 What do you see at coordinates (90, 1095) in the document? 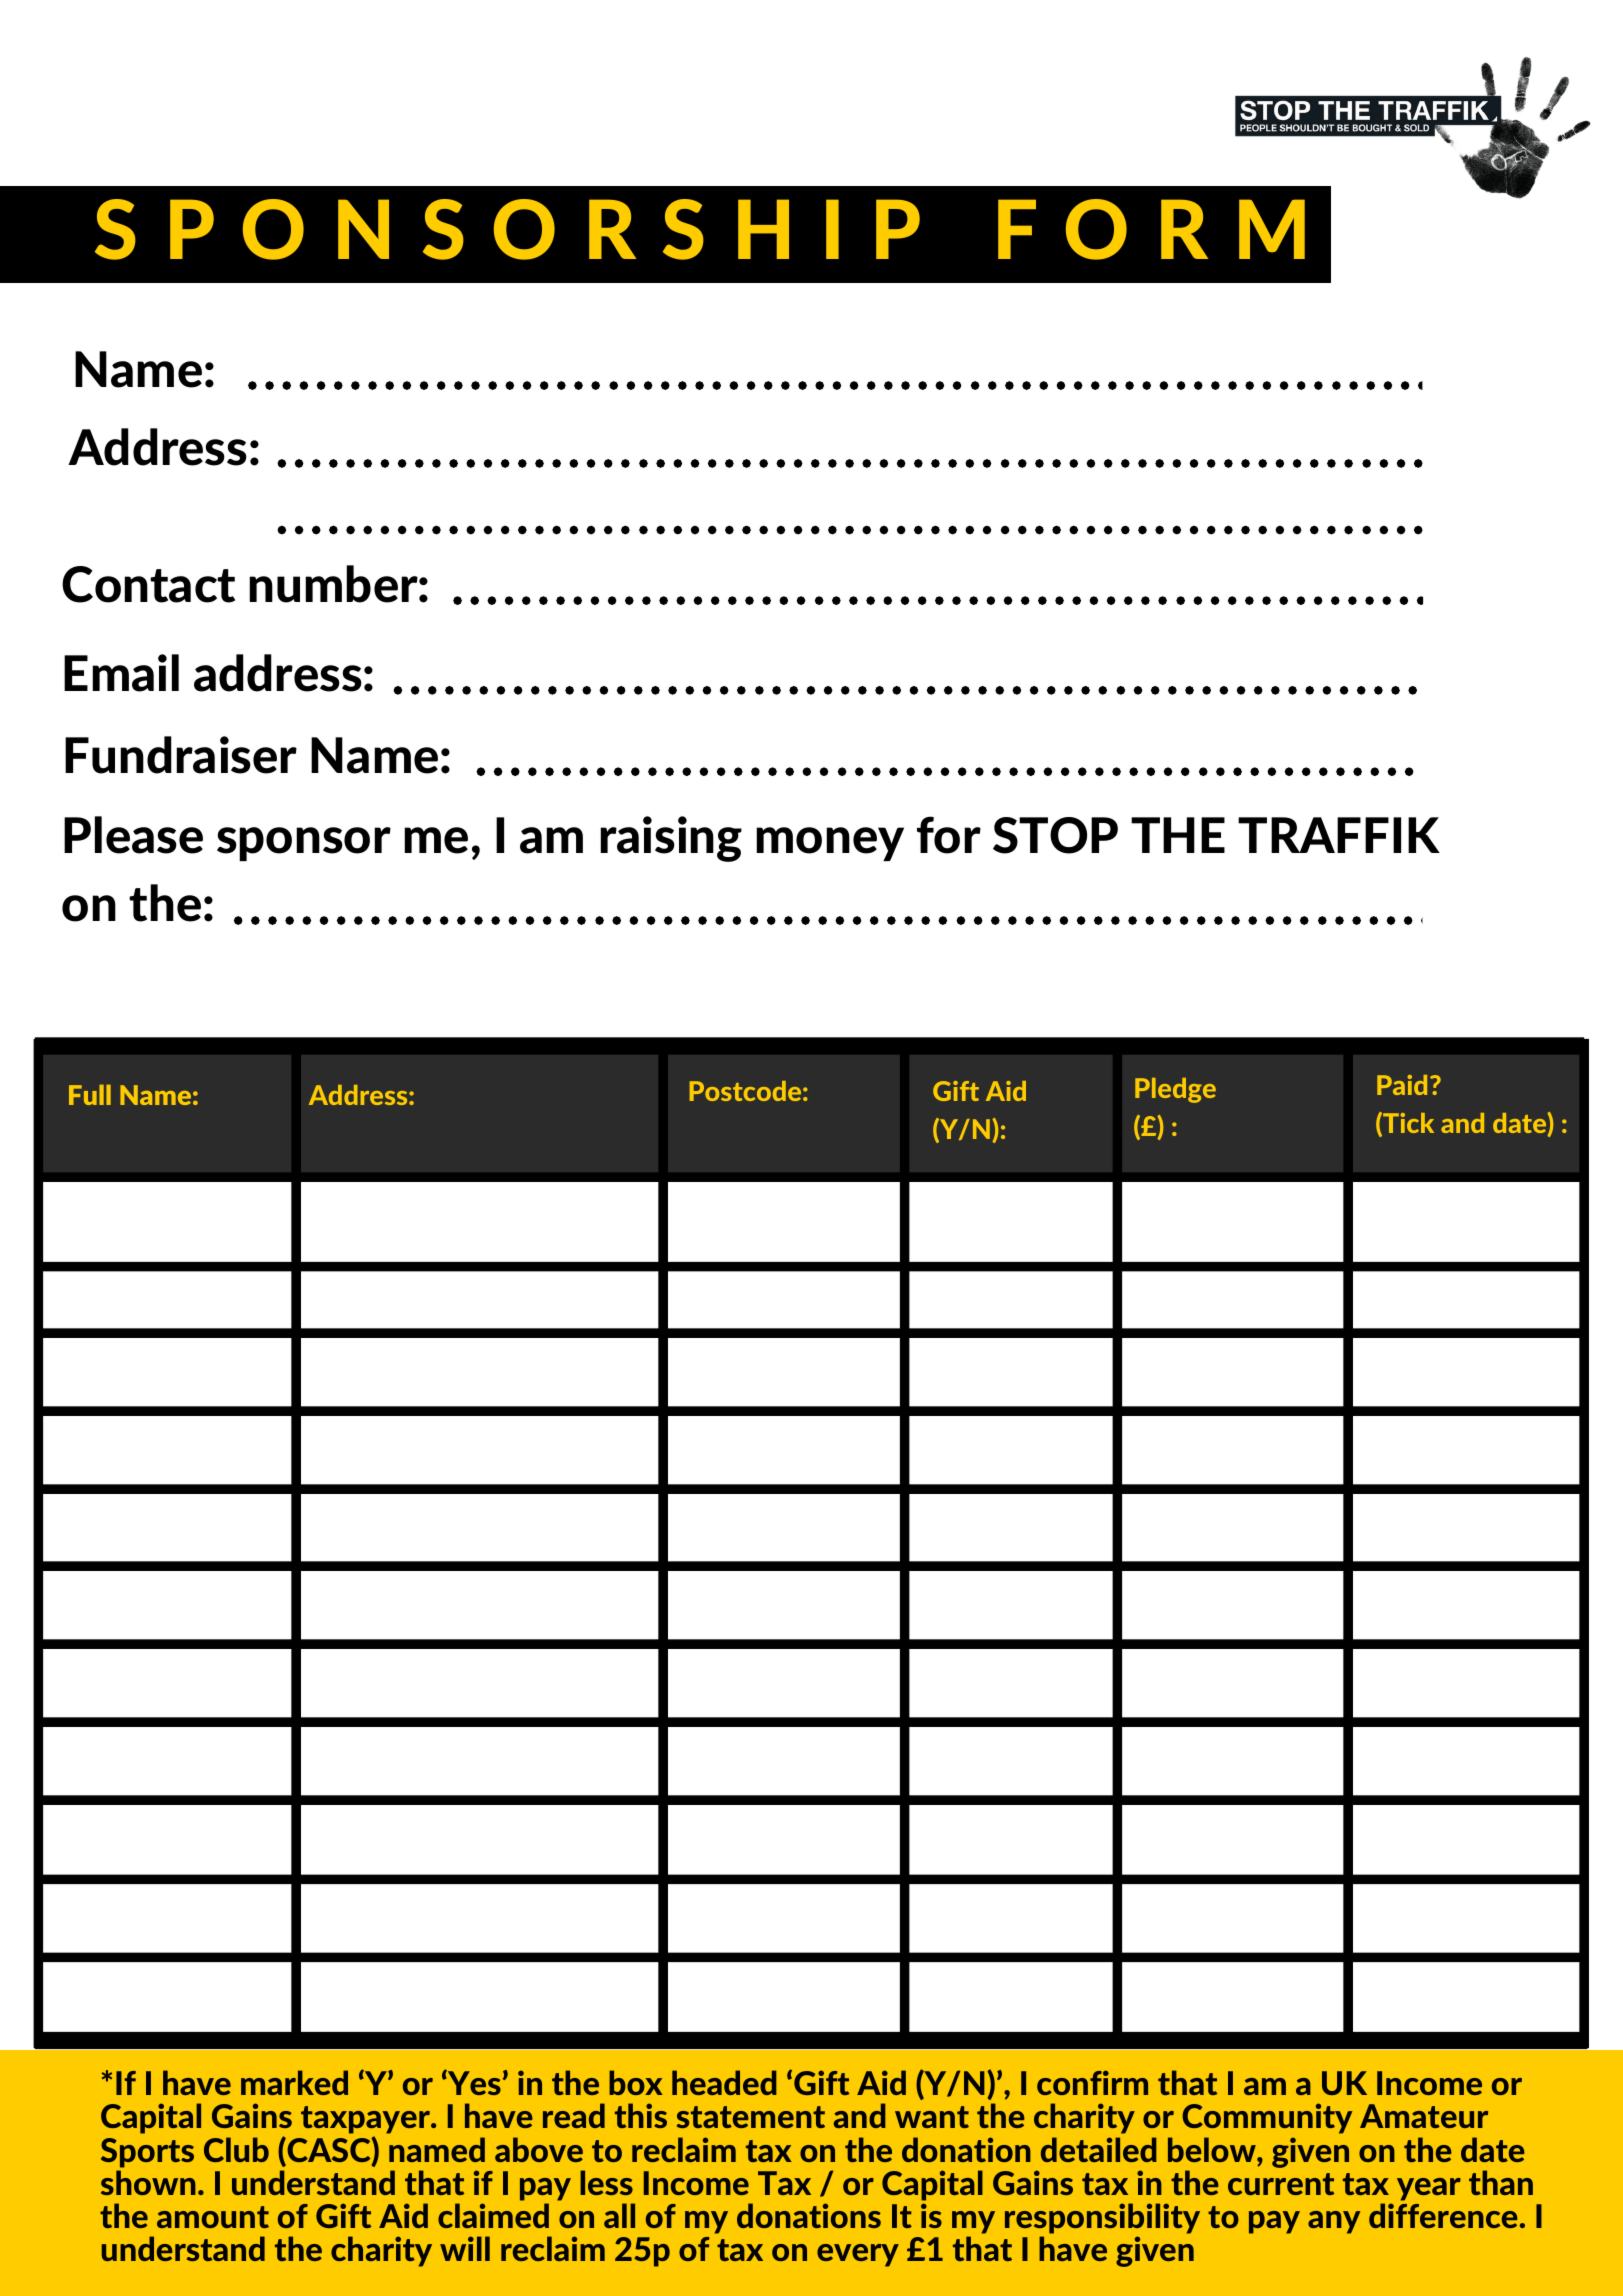
I see `Full` at bounding box center [90, 1095].
